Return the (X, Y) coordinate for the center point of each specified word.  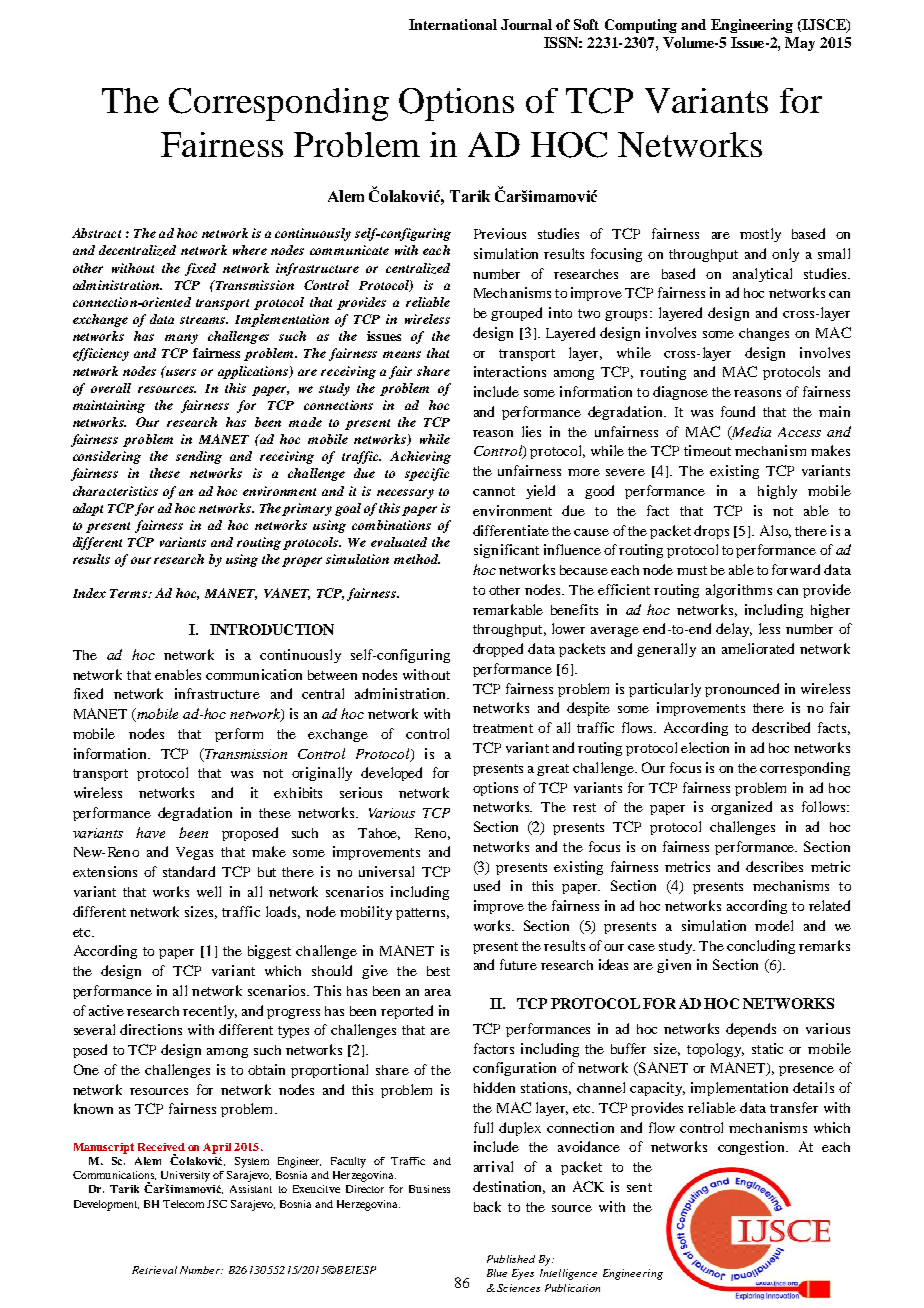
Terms (129, 593)
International (453, 24)
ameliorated (758, 648)
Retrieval (154, 1270)
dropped (498, 650)
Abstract (96, 233)
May (800, 44)
